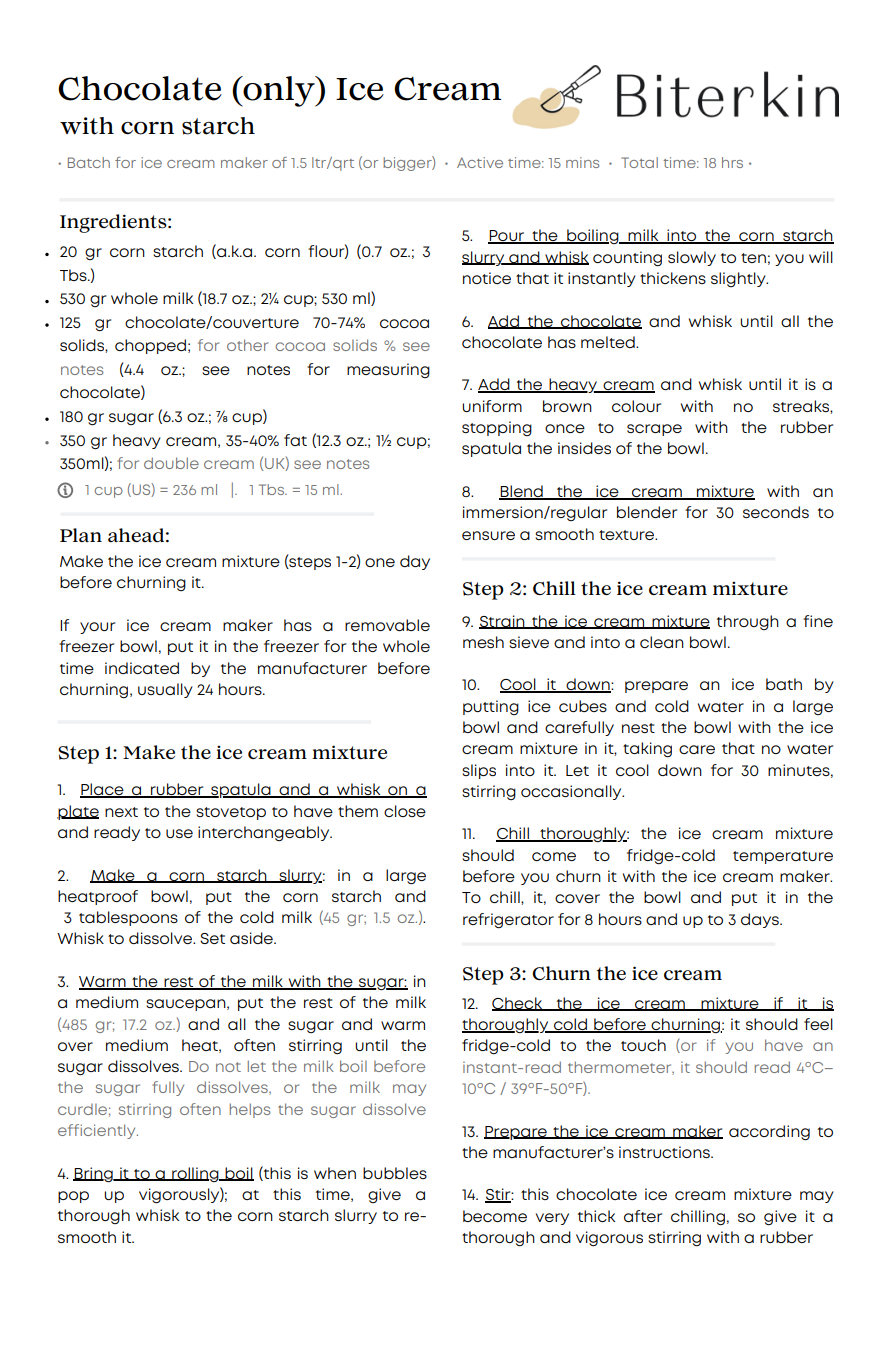  I want to click on temperature, so click(783, 857).
